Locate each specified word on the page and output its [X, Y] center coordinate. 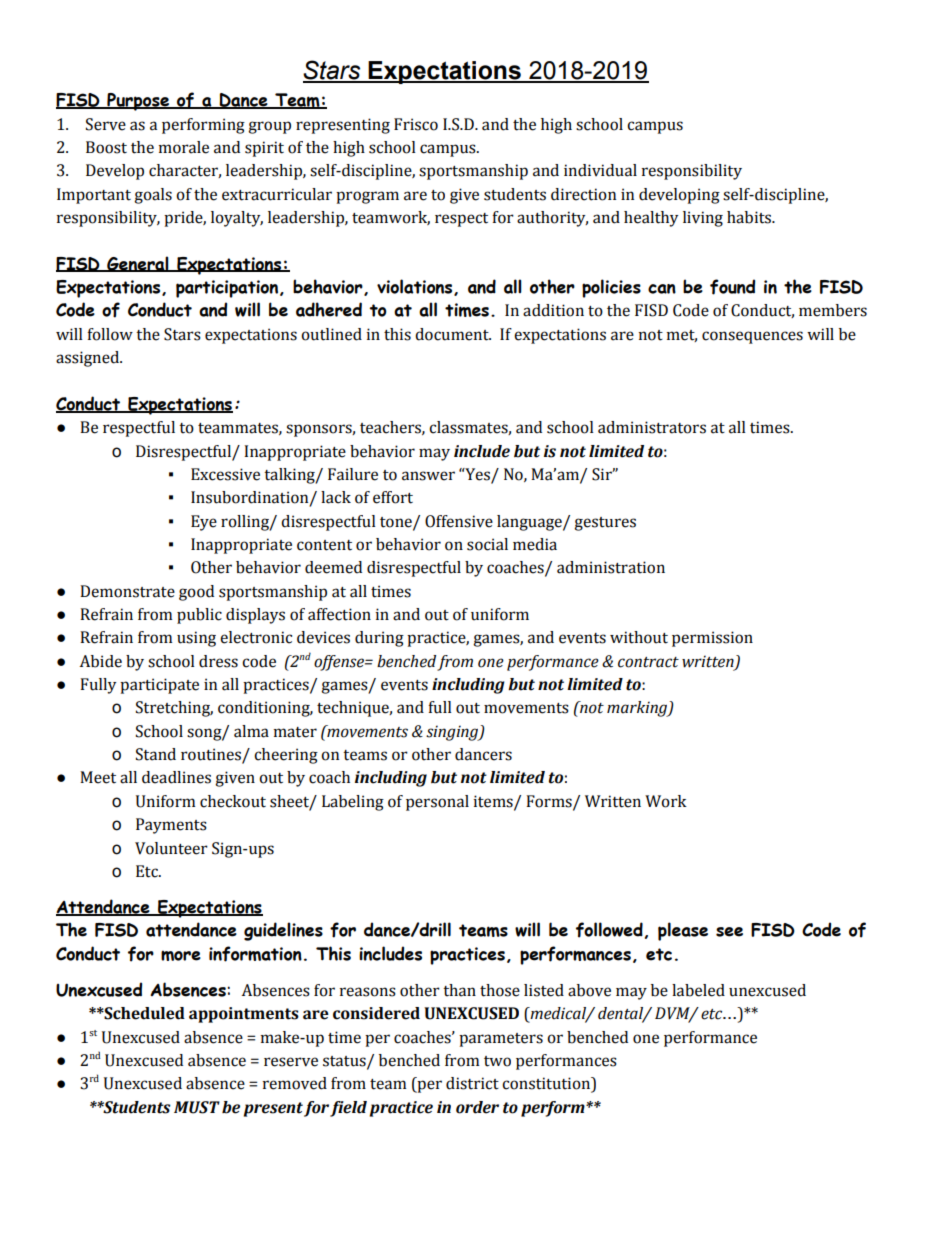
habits [750, 217]
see [729, 932]
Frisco [416, 124]
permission [712, 639]
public [199, 616]
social [487, 544]
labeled [698, 990]
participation [228, 289]
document [453, 334]
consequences [752, 337]
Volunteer [171, 848]
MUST [197, 1107]
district [472, 1083]
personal [437, 803]
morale [184, 147]
